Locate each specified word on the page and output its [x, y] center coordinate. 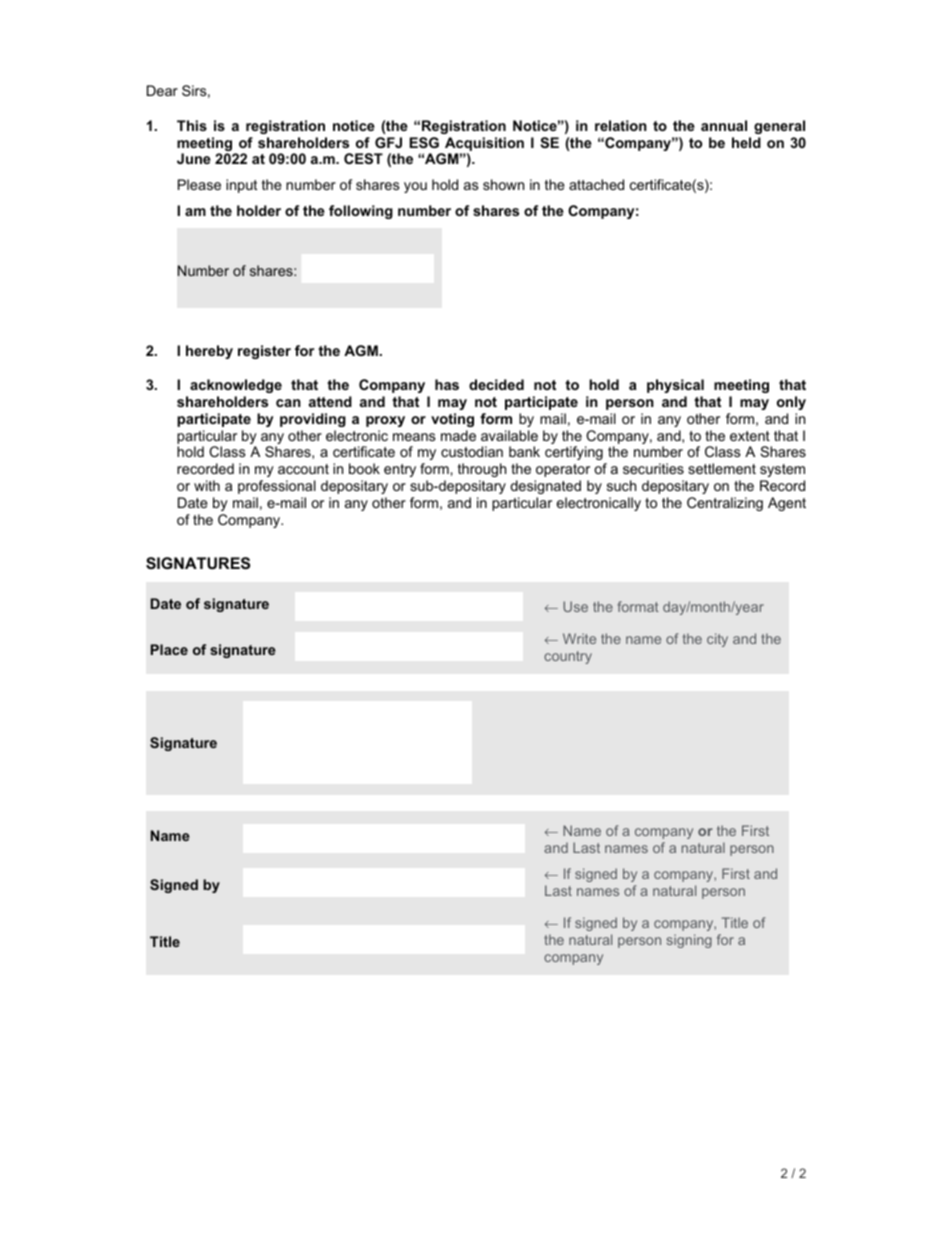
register [264, 352]
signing [689, 941]
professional [277, 487]
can [288, 403]
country [568, 657]
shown [503, 184]
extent [750, 436]
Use [575, 606]
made [458, 435]
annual [724, 125]
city [717, 640]
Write [579, 638]
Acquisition [484, 144]
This [192, 125]
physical [675, 386]
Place [169, 649]
